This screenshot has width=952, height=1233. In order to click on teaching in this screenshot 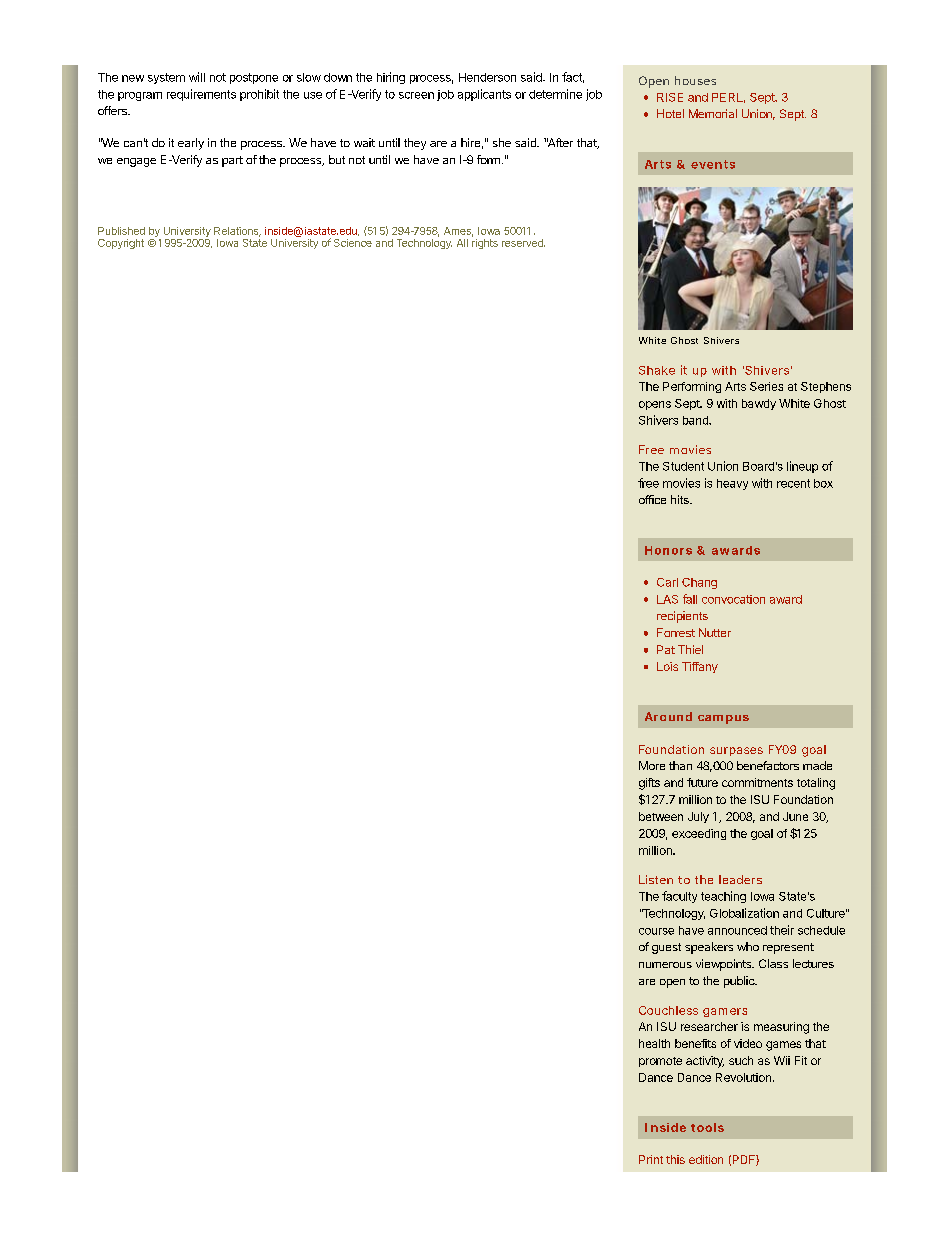, I will do `click(723, 897)`.
